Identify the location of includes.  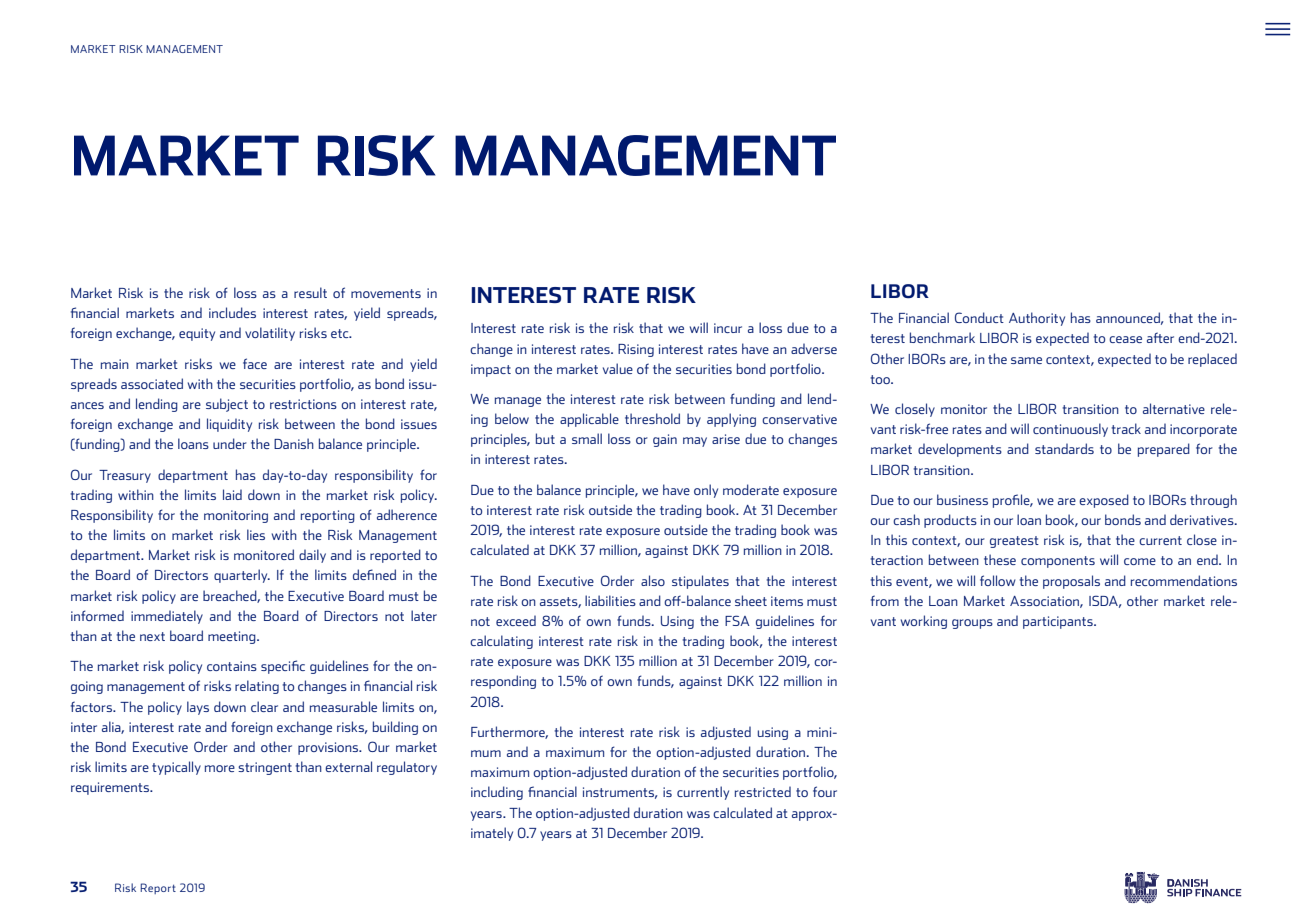
(232, 312).
